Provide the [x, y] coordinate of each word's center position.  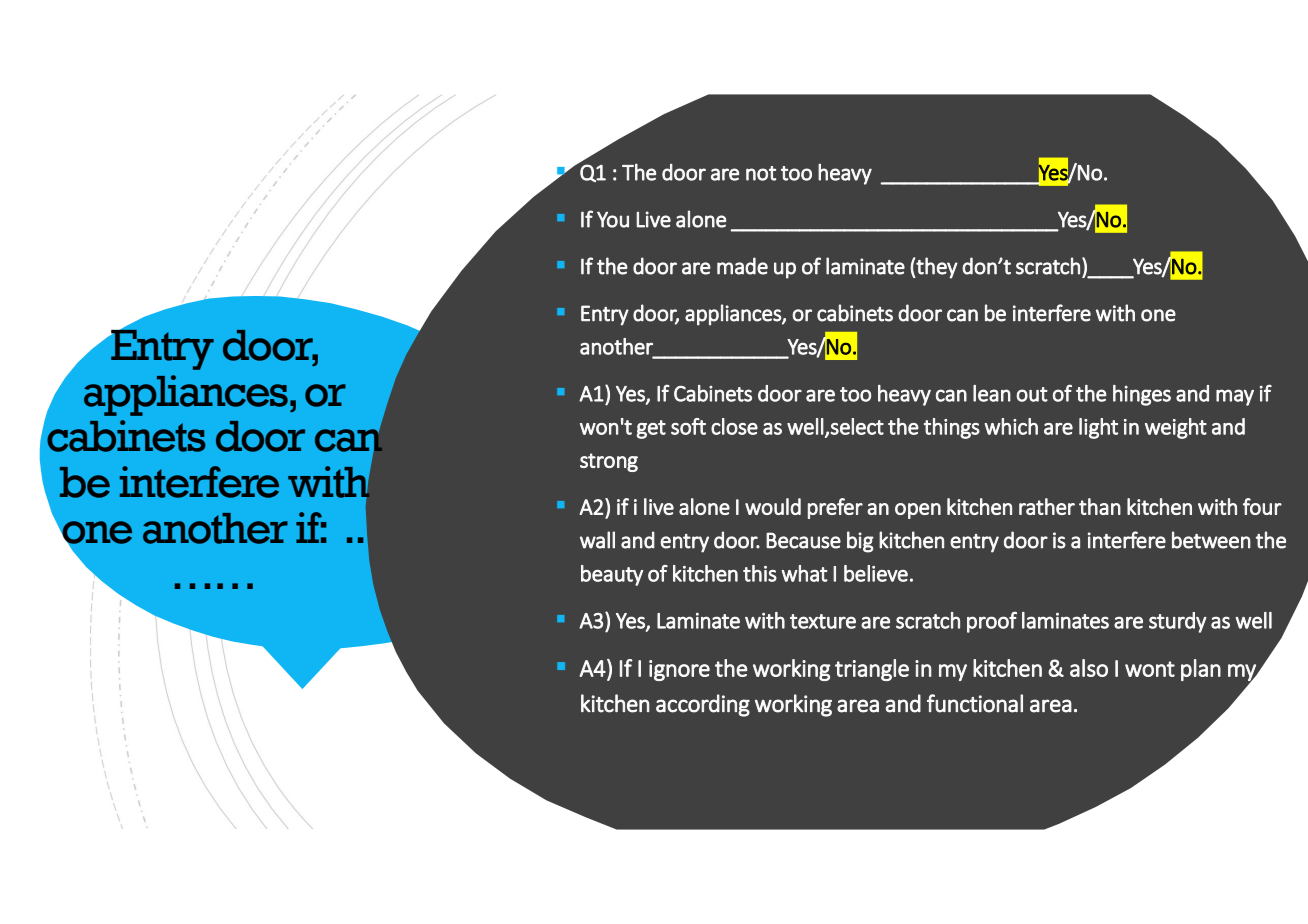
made [742, 266]
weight [1176, 428]
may [1235, 397]
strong [609, 462]
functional [975, 703]
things [952, 428]
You [613, 219]
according [703, 705]
